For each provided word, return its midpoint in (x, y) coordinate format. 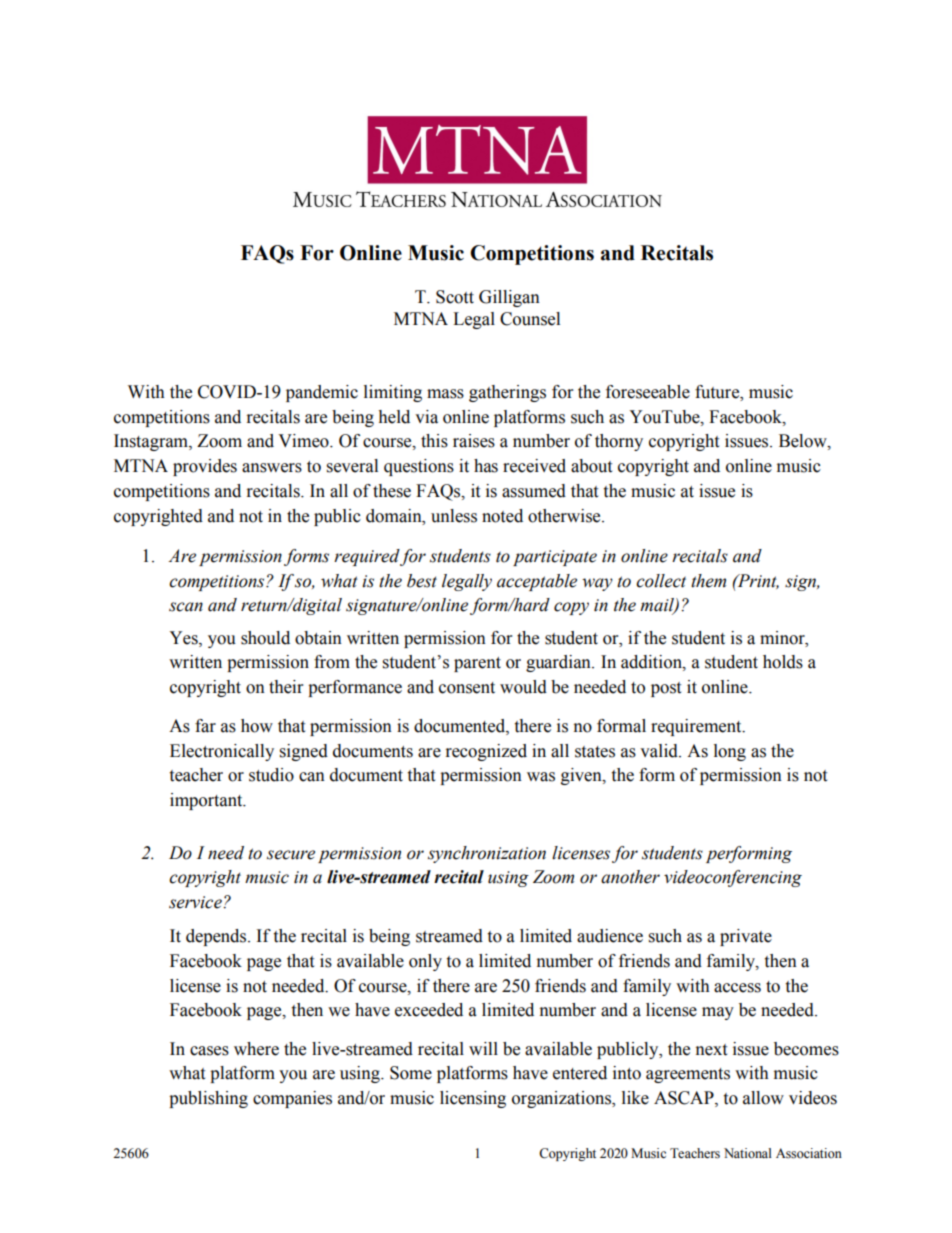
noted (502, 516)
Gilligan (509, 298)
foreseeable (648, 392)
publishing (208, 1099)
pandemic (322, 393)
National (748, 1153)
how (257, 726)
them (708, 581)
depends (217, 937)
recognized (486, 752)
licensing (473, 1099)
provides (205, 467)
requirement (697, 727)
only (425, 962)
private (746, 937)
